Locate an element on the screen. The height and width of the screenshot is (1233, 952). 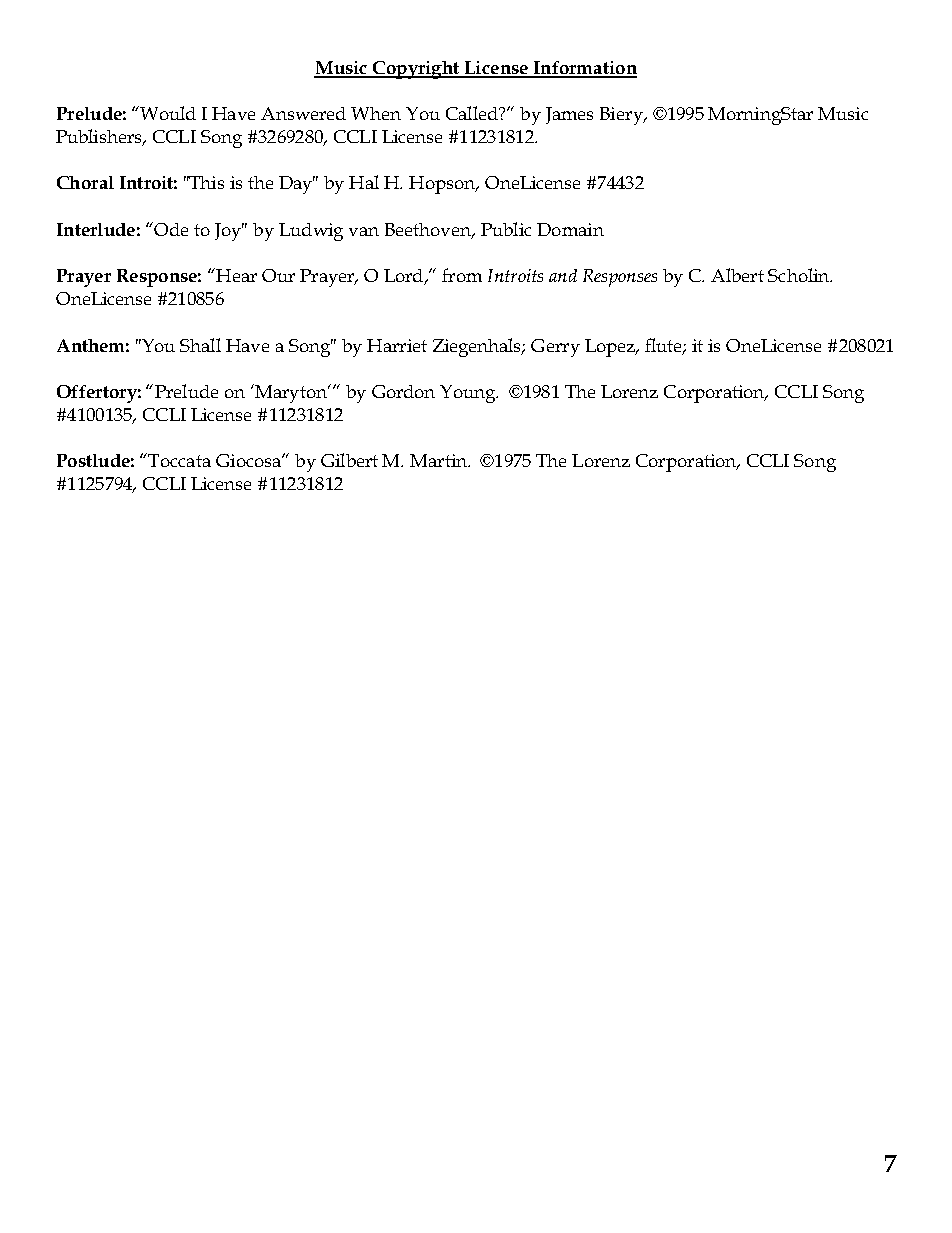
James is located at coordinates (569, 115).
